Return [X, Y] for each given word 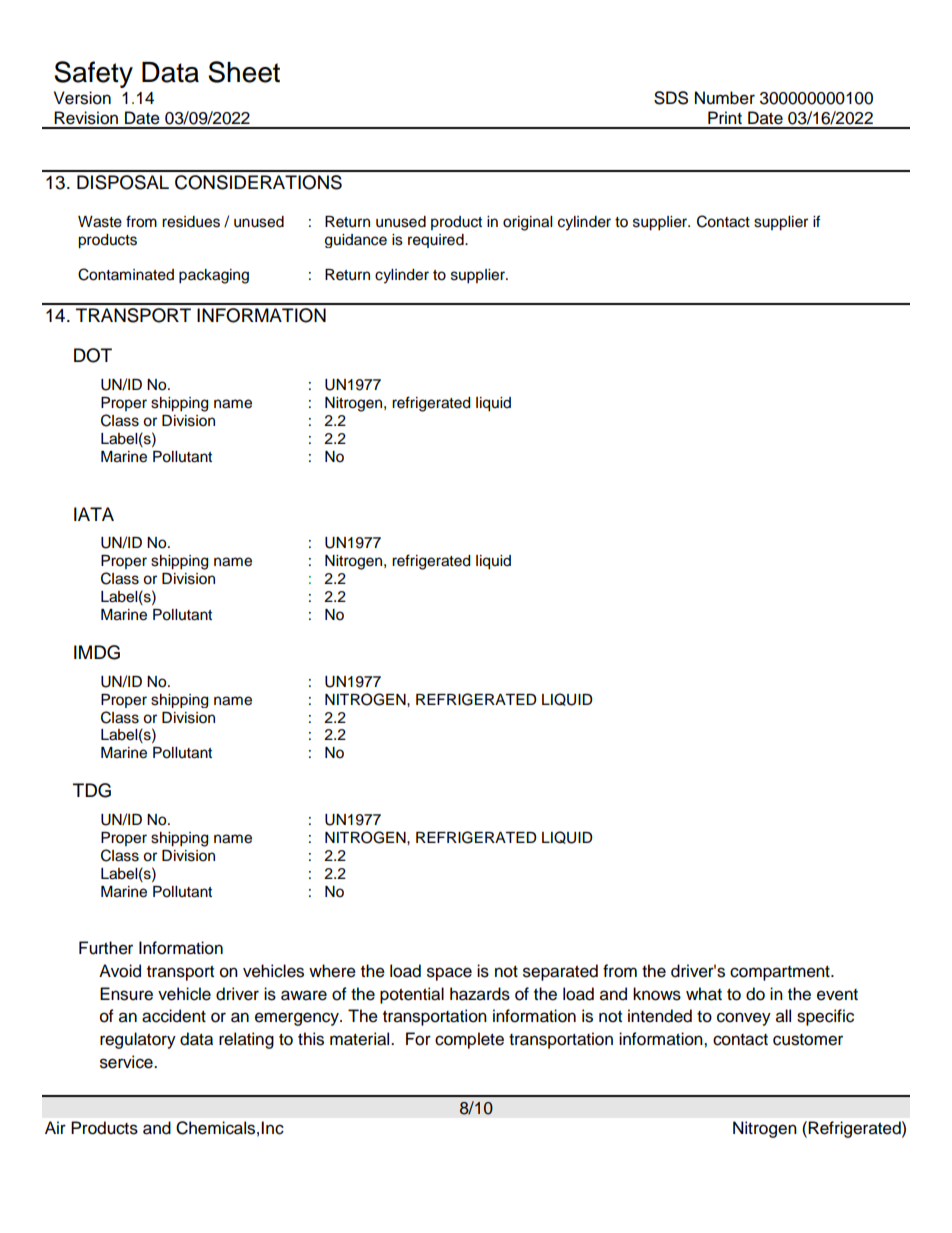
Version [82, 98]
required [437, 241]
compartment [781, 973]
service [127, 1062]
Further [106, 948]
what [704, 994]
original [527, 223]
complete [469, 1040]
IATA [94, 514]
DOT [93, 355]
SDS [671, 98]
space [449, 974]
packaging [214, 276]
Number [725, 98]
